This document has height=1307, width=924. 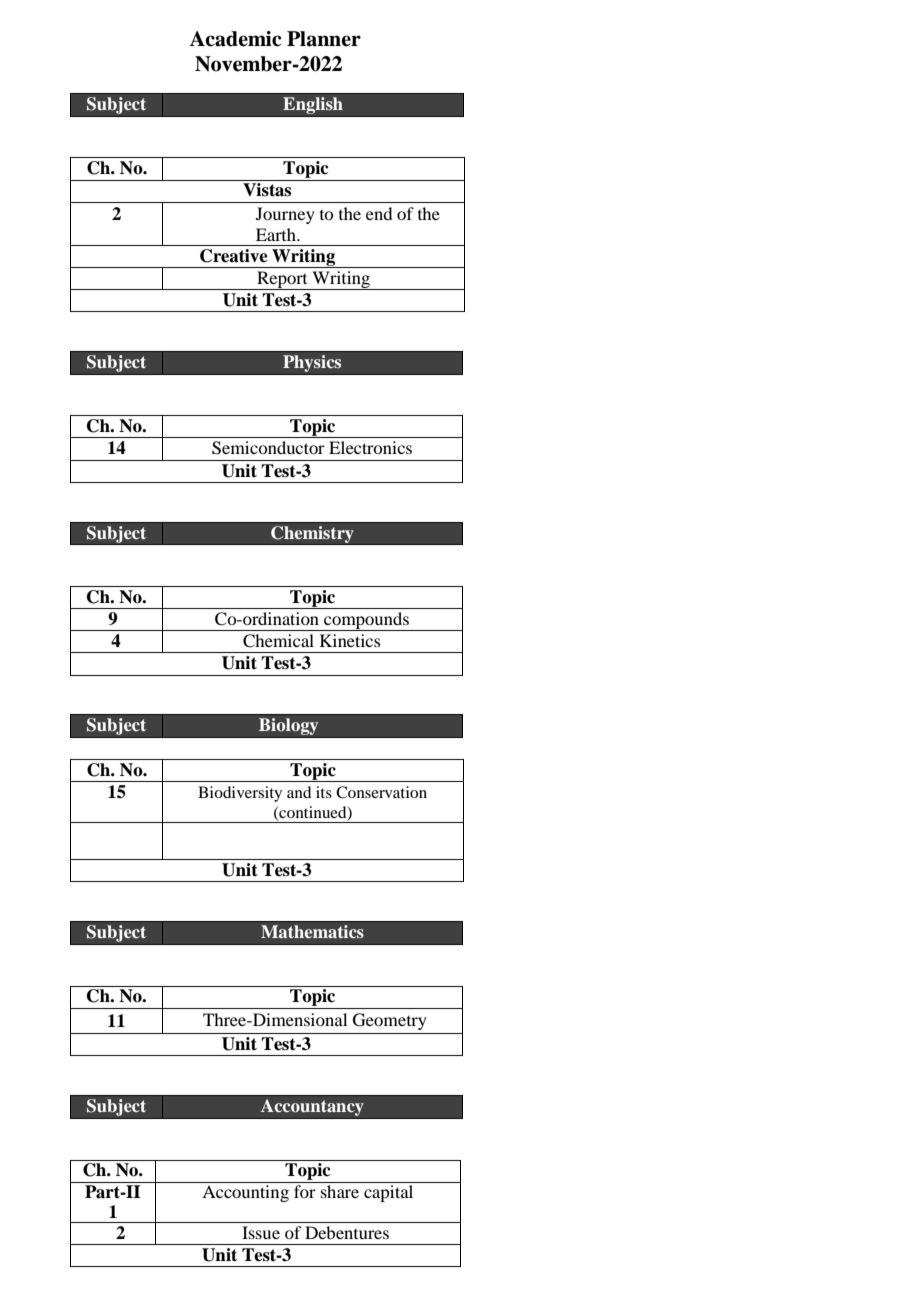 What do you see at coordinates (350, 640) in the document?
I see `Kinetics` at bounding box center [350, 640].
